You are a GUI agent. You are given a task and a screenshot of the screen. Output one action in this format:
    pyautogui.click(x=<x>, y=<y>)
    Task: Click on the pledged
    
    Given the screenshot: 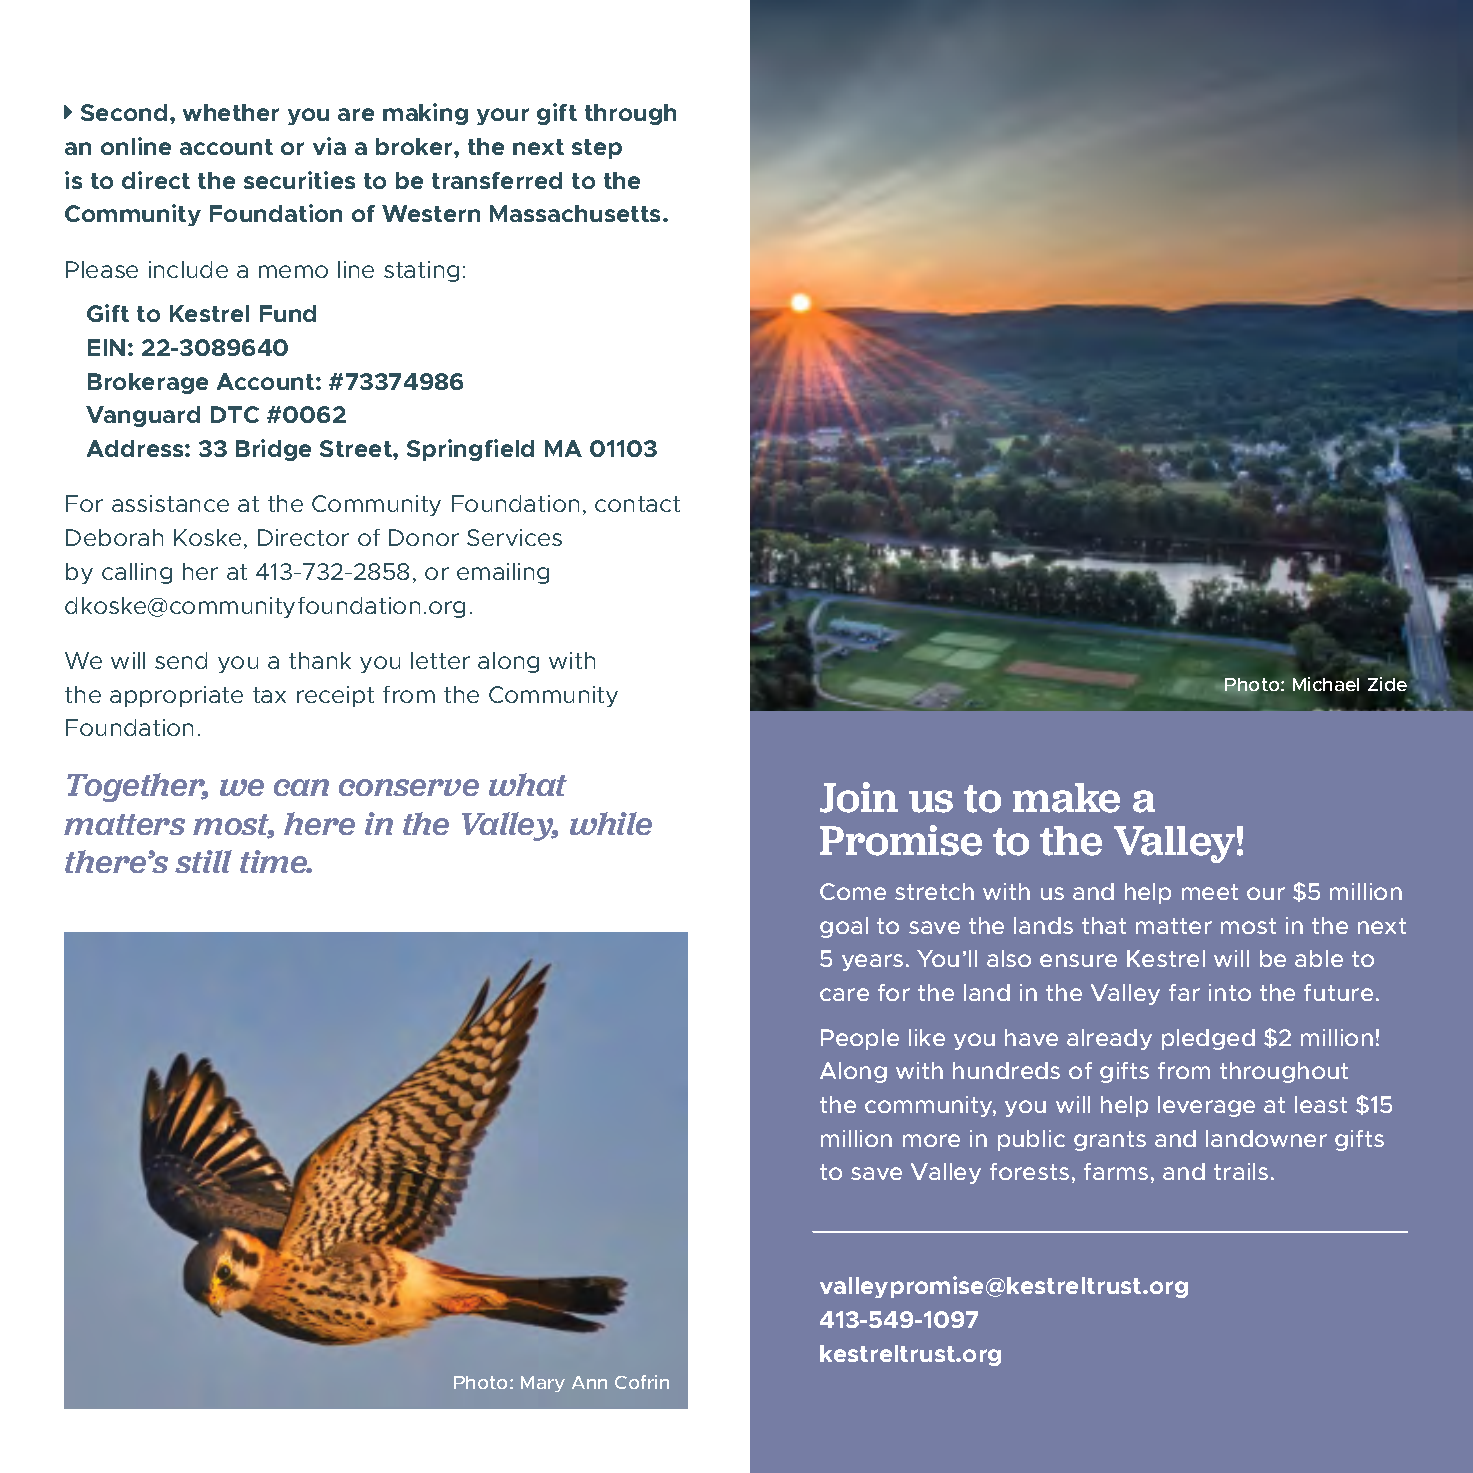 What is the action you would take?
    pyautogui.click(x=1208, y=1039)
